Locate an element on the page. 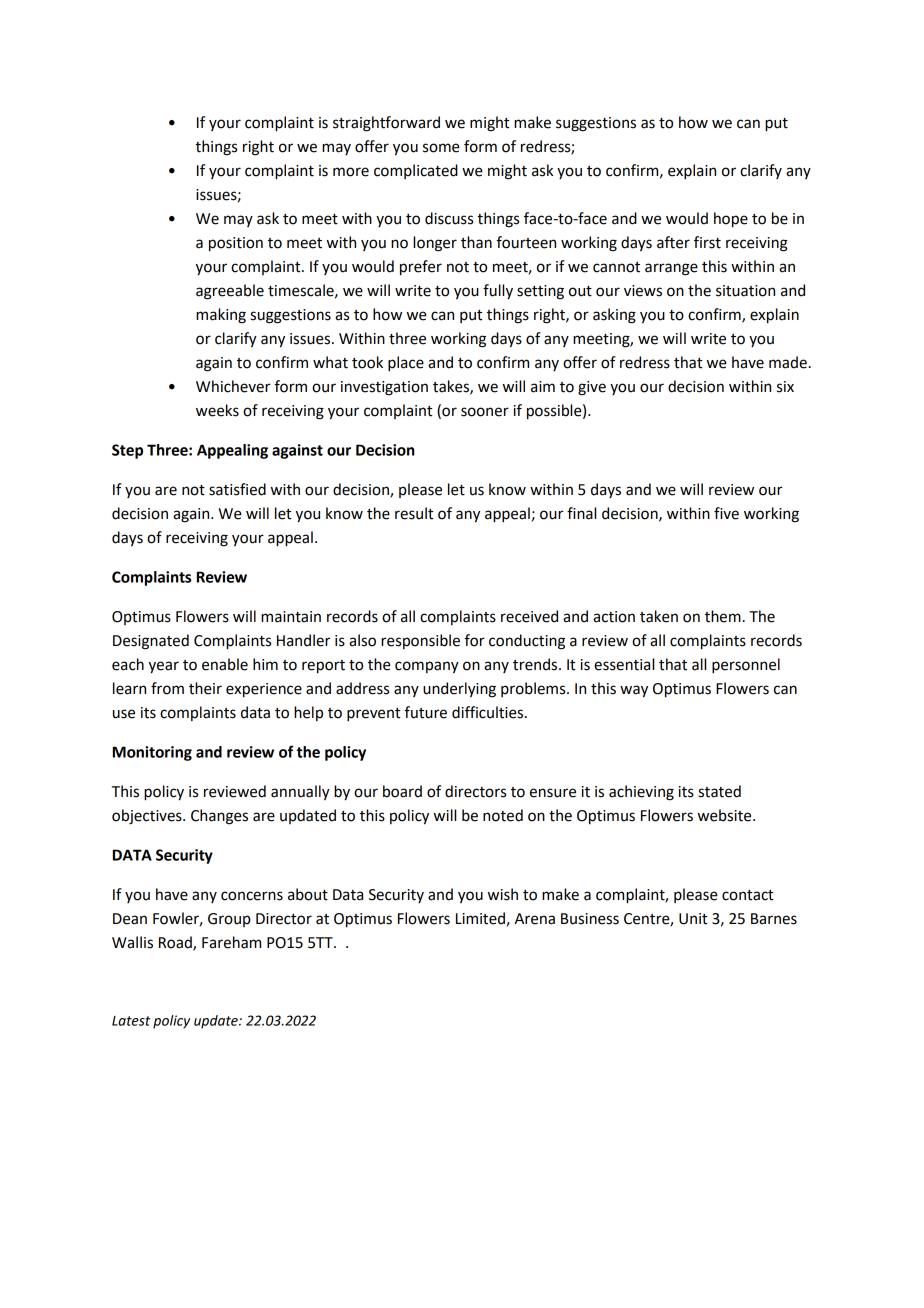 This document has height=1308, width=924. Arena is located at coordinates (535, 919).
